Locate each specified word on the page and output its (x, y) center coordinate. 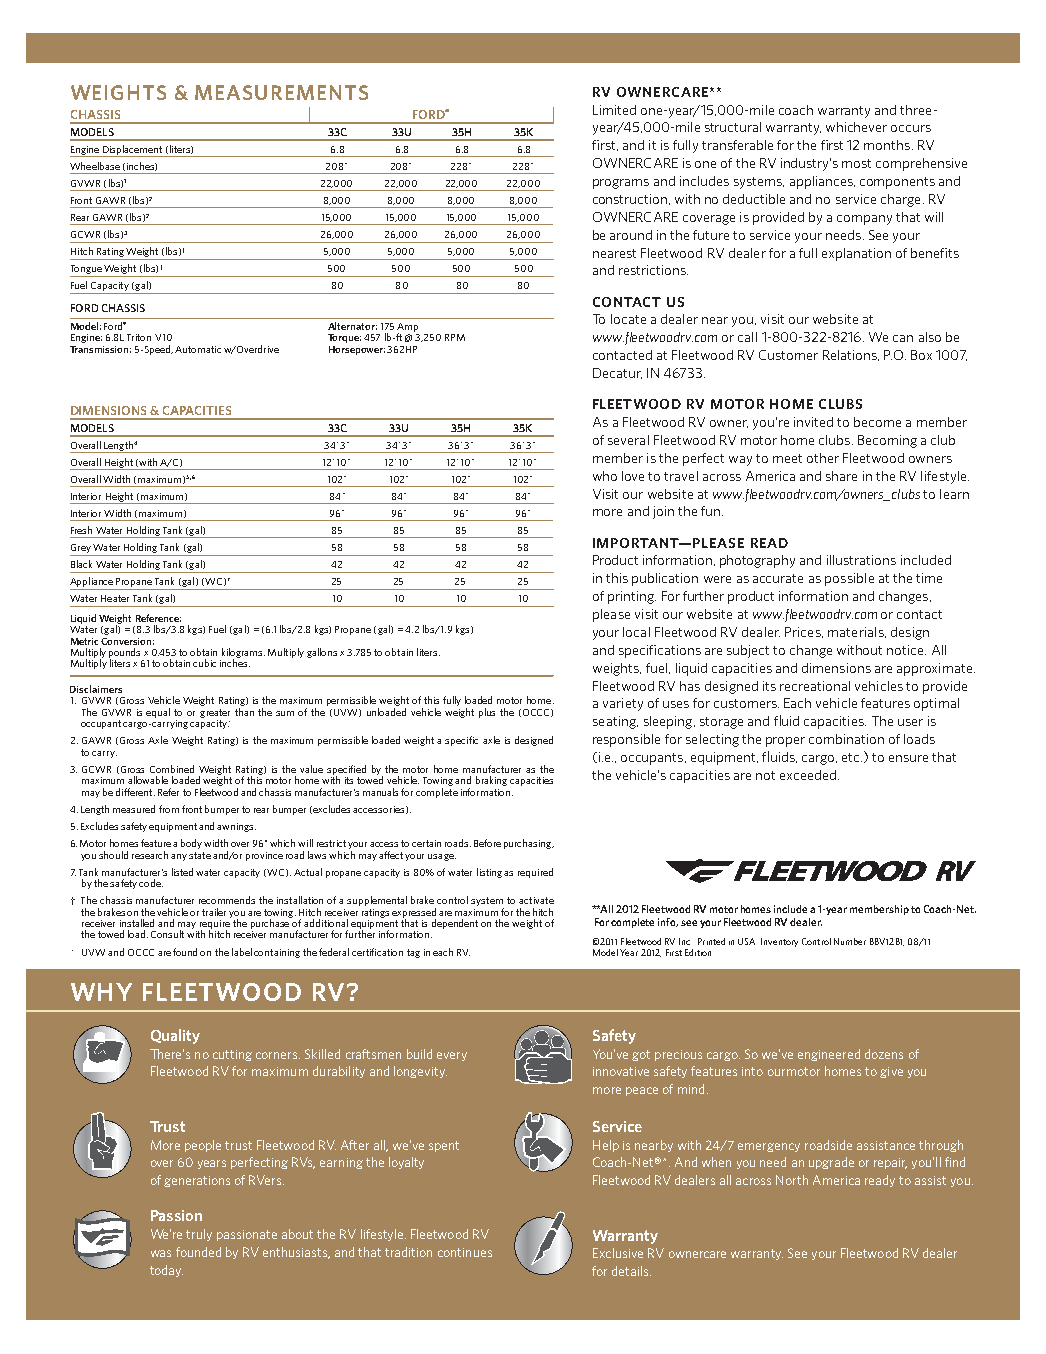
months (887, 145)
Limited (614, 110)
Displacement (132, 151)
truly (199, 1235)
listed (182, 872)
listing (491, 873)
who (605, 476)
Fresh (81, 530)
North (792, 1180)
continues (465, 1252)
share (841, 476)
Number (850, 941)
